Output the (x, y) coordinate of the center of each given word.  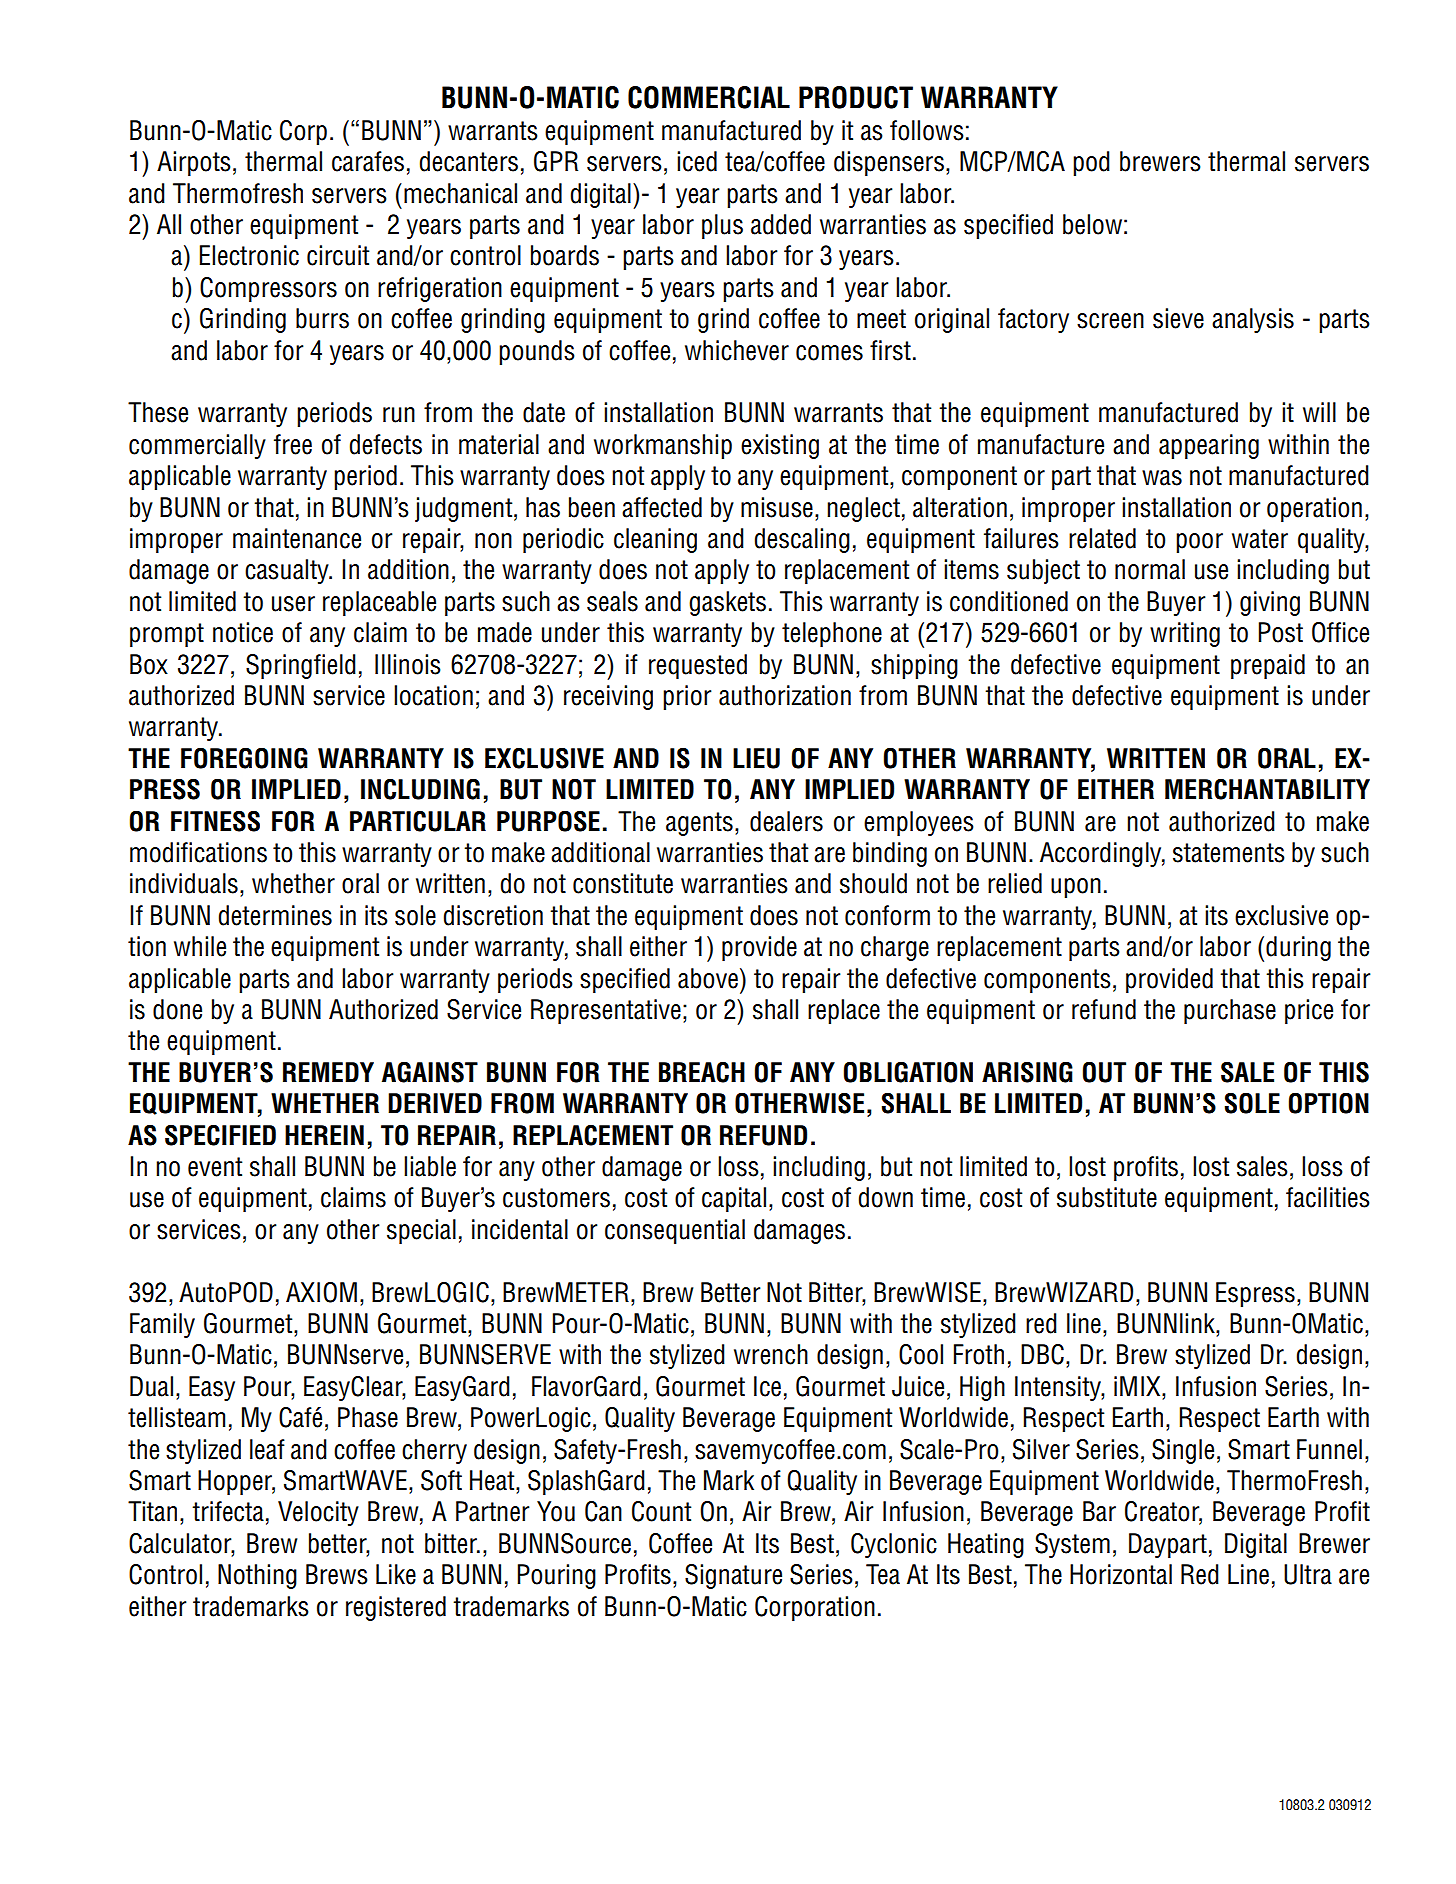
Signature (733, 1576)
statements (1229, 853)
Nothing (257, 1576)
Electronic (249, 255)
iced (697, 161)
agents (699, 824)
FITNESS (215, 821)
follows (927, 130)
